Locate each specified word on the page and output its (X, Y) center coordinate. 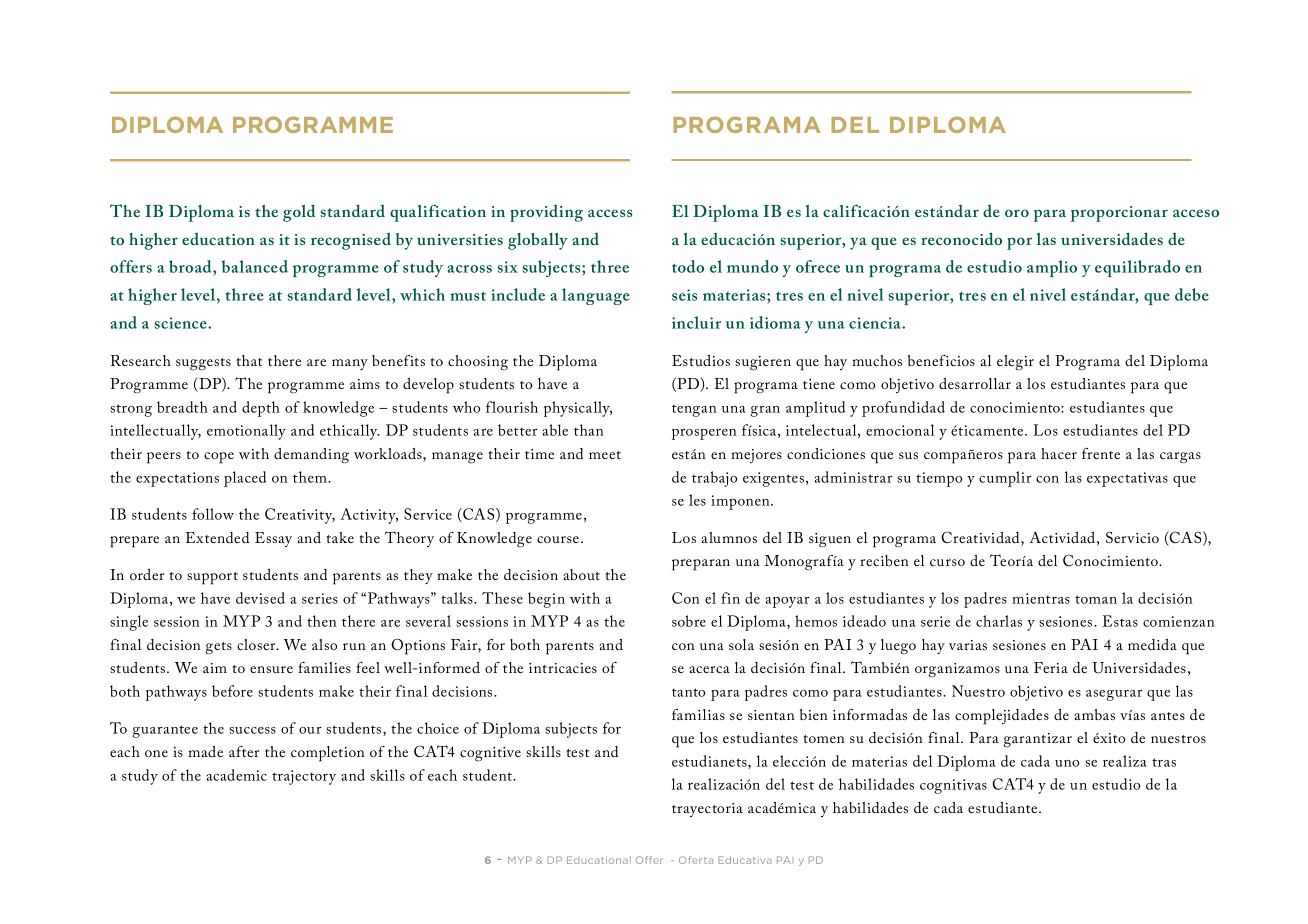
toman (1096, 599)
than (589, 430)
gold (299, 213)
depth (261, 409)
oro (1017, 213)
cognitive (490, 754)
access (610, 213)
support (212, 578)
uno (1067, 763)
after (244, 751)
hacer (1059, 453)
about (581, 574)
